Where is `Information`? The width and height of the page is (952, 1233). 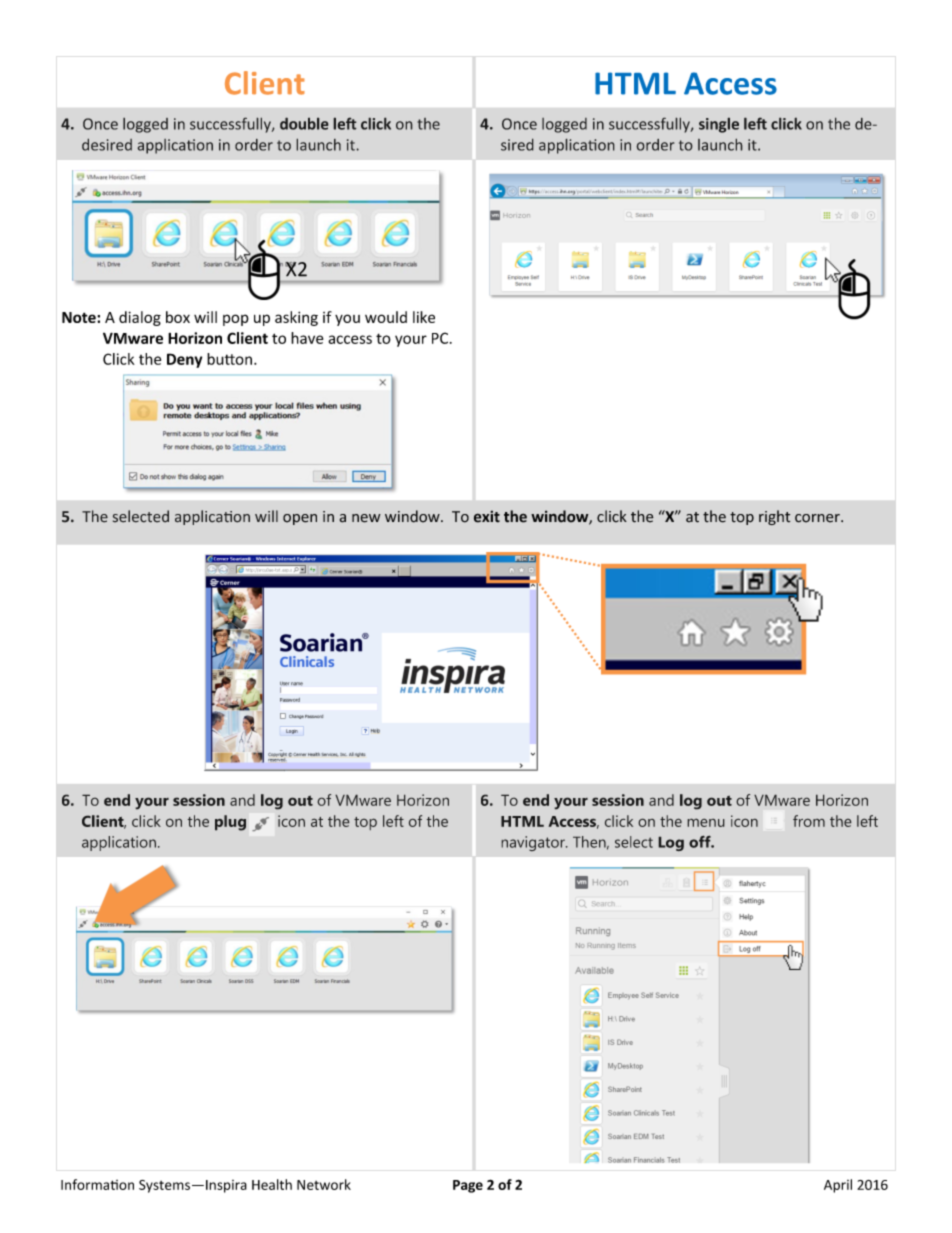
Information is located at coordinates (97, 1184).
